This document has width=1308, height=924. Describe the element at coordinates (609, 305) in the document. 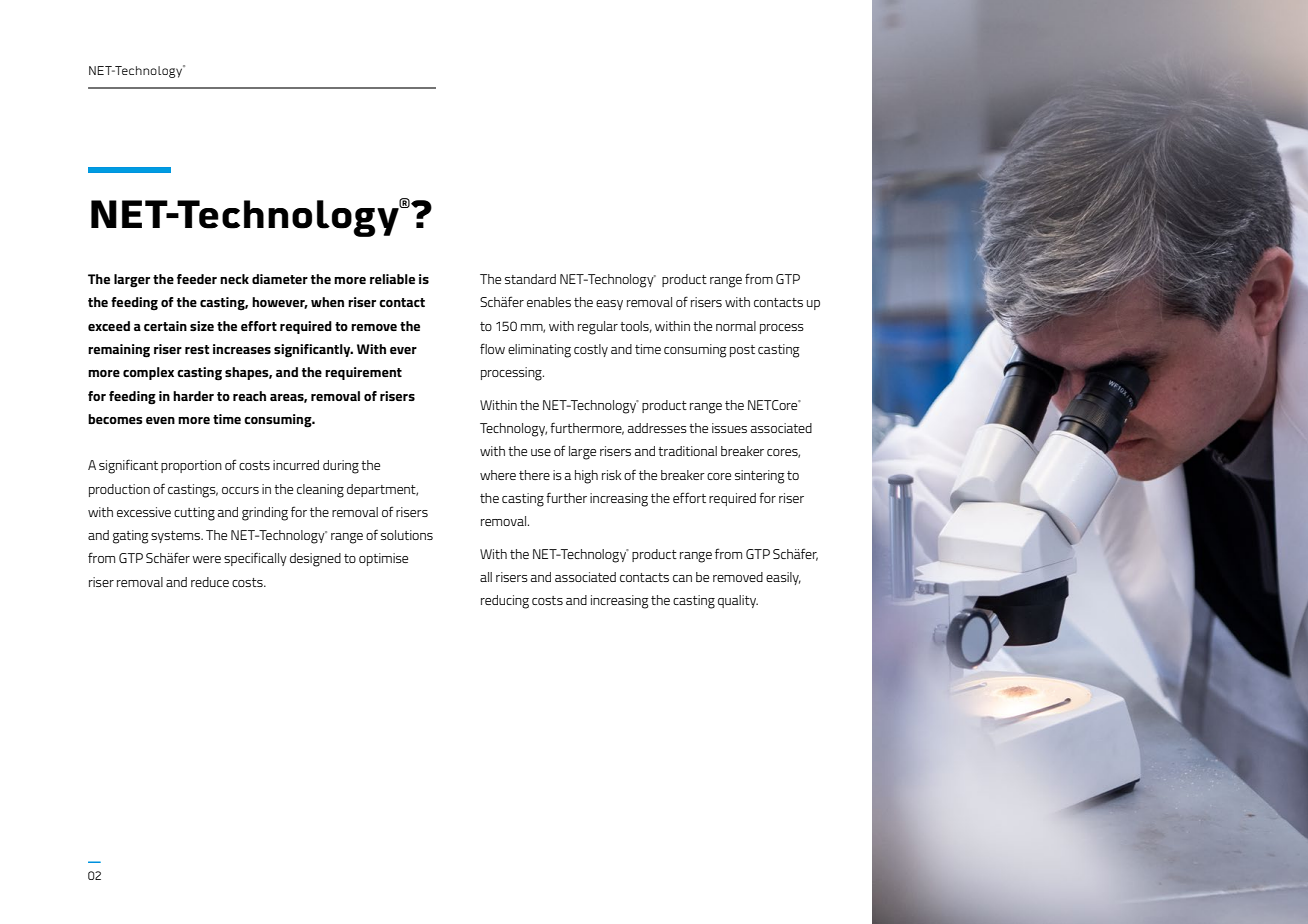

I see `easy` at that location.
